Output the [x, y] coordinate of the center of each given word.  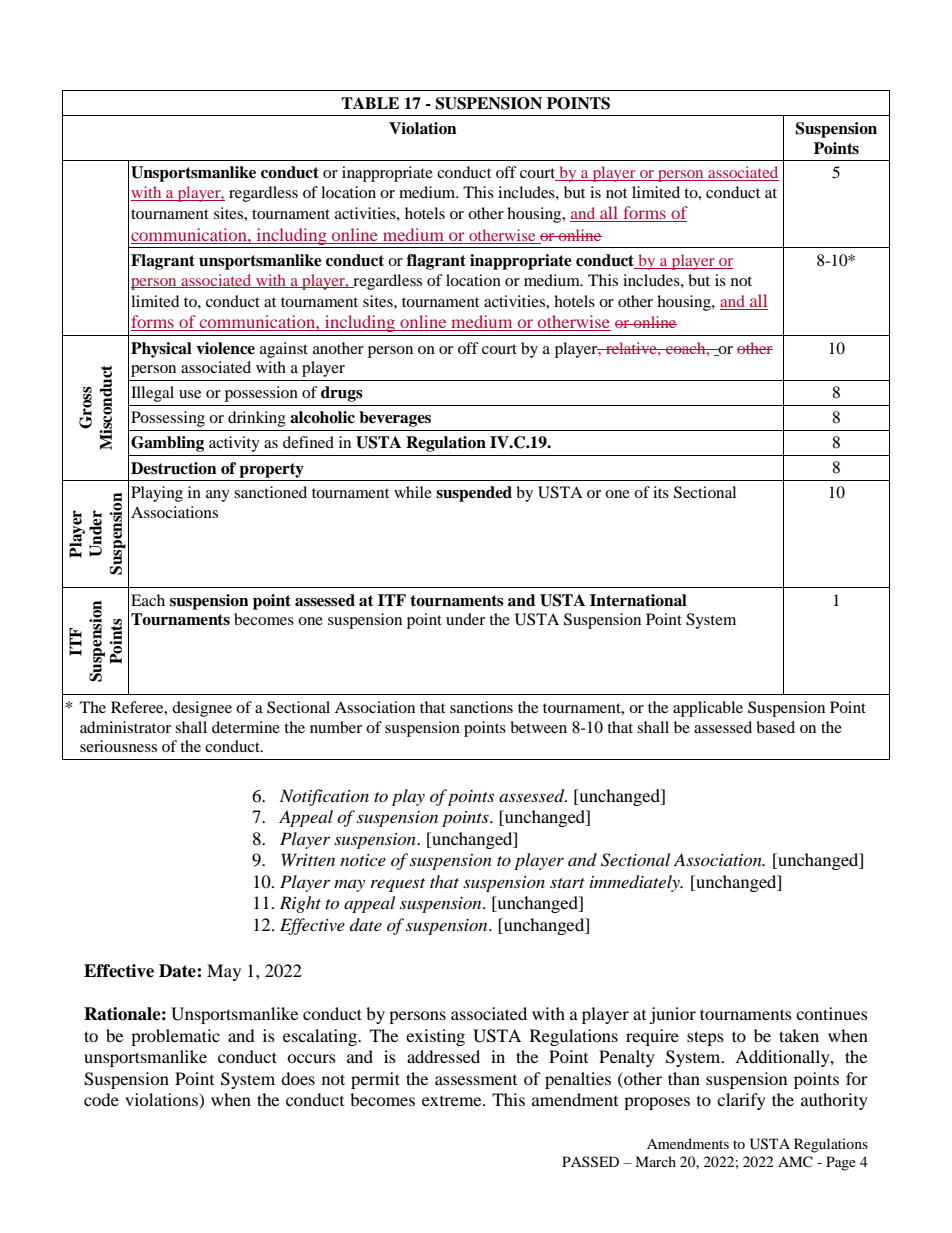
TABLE [370, 103]
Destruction [174, 468]
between [538, 727]
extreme [453, 1101]
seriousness [118, 746]
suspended [474, 494]
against [284, 350]
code [101, 1099]
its [661, 492]
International [638, 600]
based [775, 727]
